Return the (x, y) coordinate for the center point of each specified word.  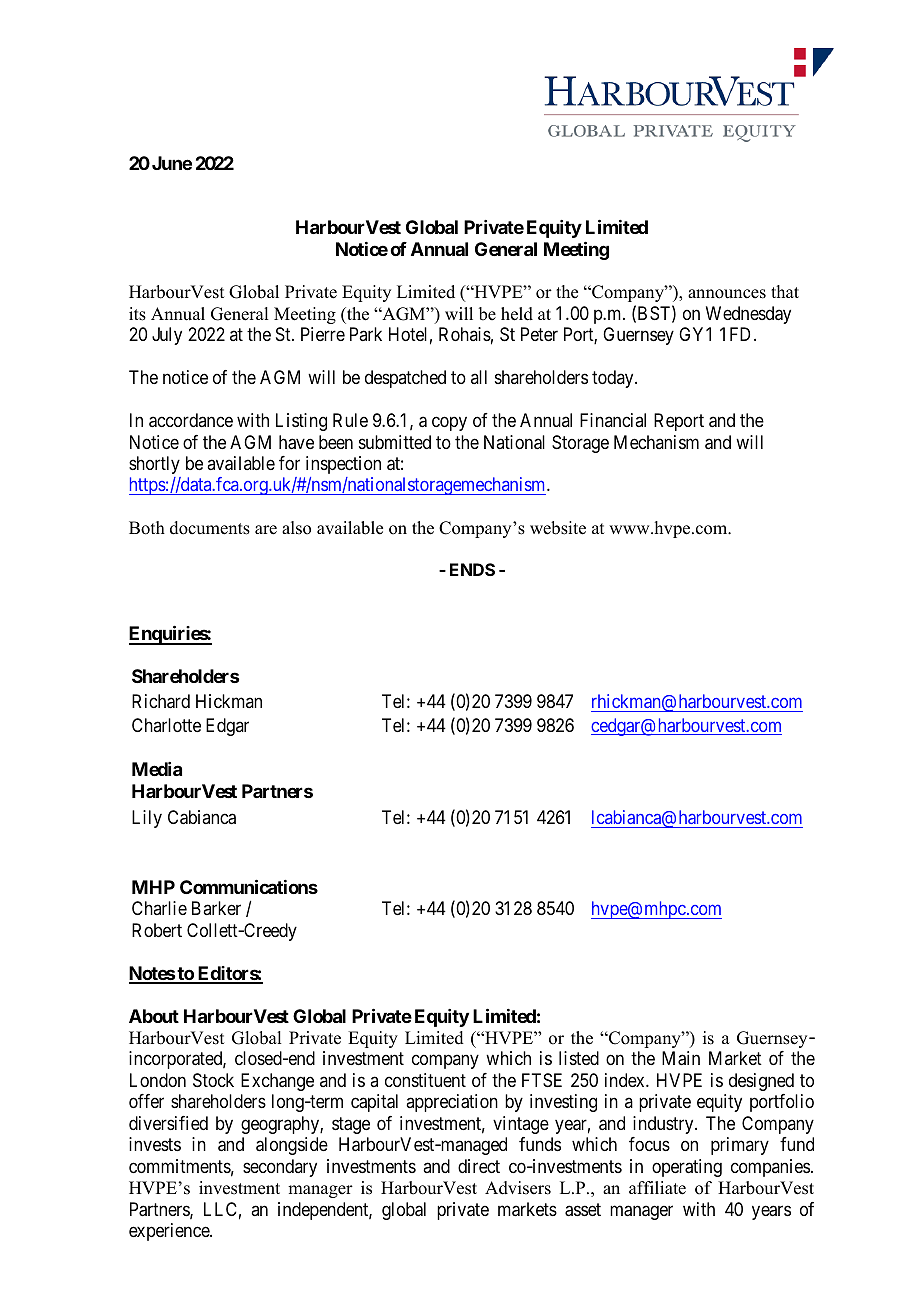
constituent (425, 1080)
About (154, 1016)
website (558, 528)
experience (170, 1232)
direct (479, 1166)
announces (727, 294)
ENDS (472, 569)
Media (157, 769)
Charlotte (166, 725)
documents (210, 528)
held (517, 314)
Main (681, 1058)
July (167, 336)
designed (761, 1082)
